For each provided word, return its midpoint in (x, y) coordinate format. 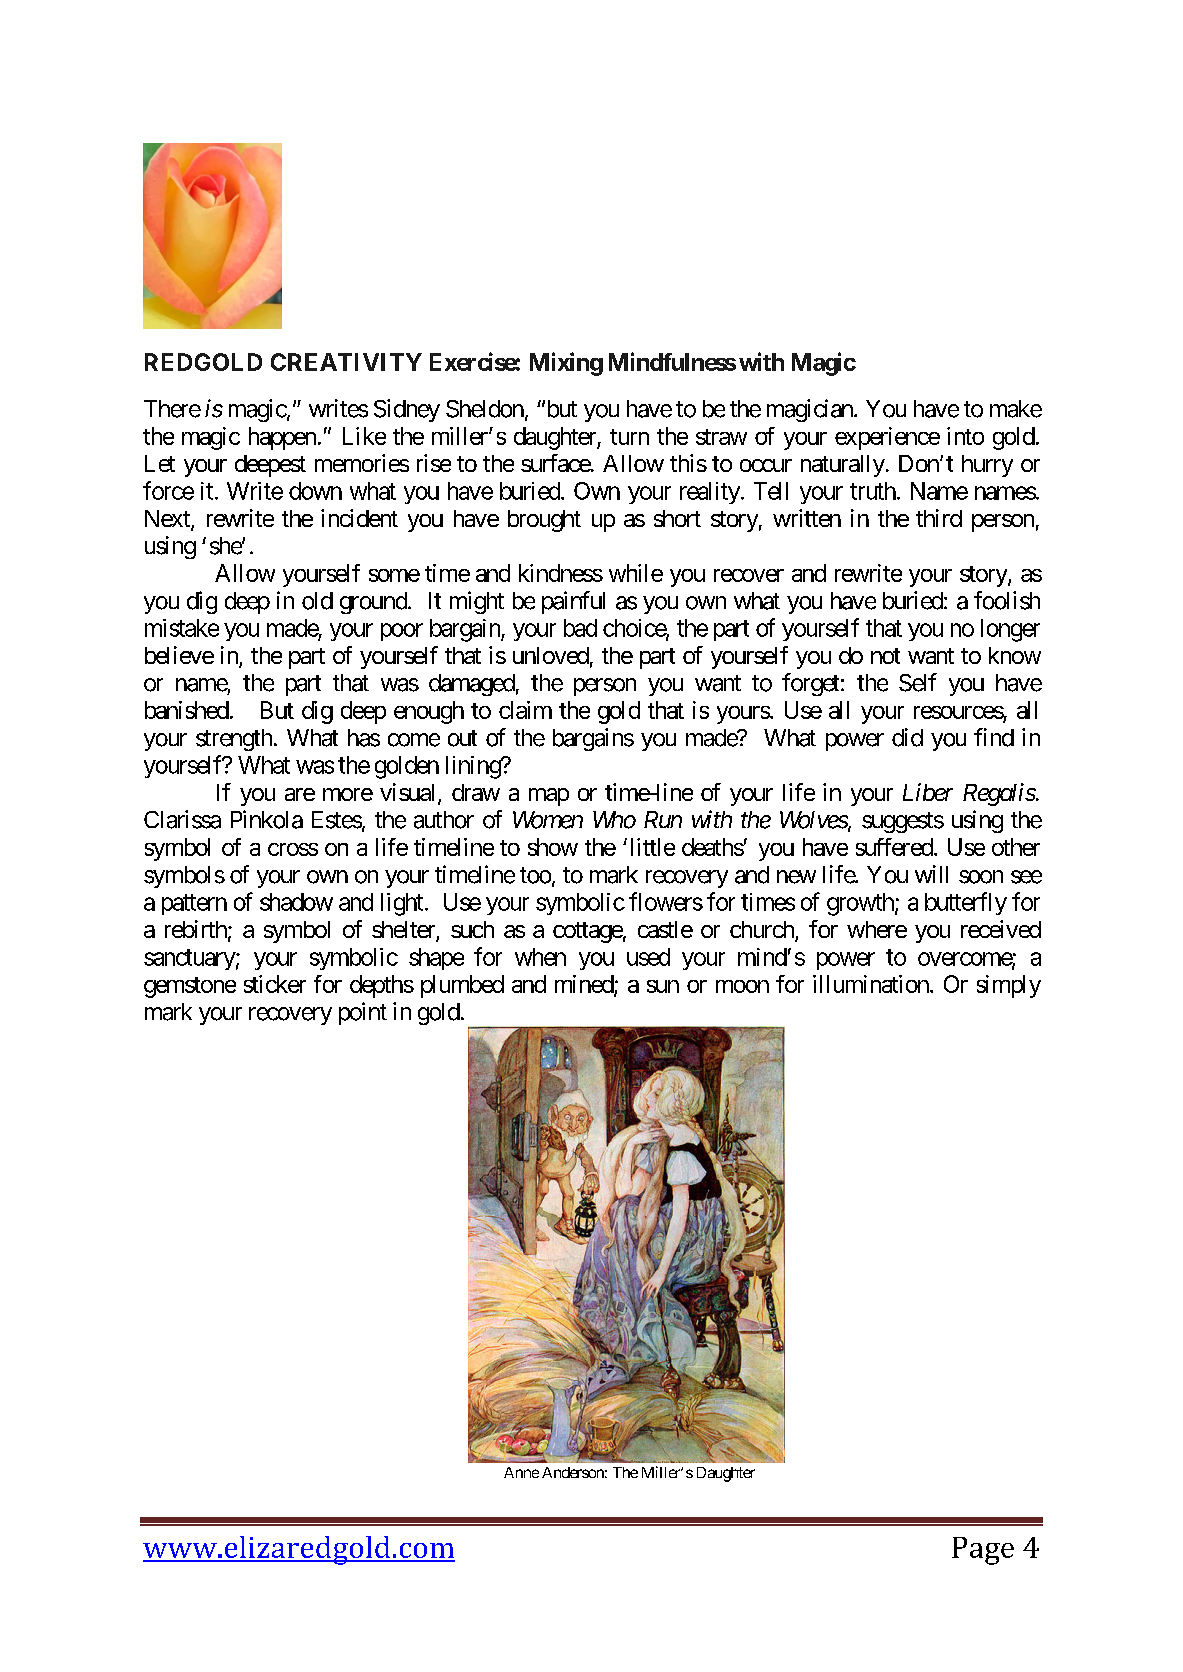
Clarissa (182, 819)
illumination (871, 984)
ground (374, 603)
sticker (275, 984)
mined (585, 985)
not (885, 656)
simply (1009, 986)
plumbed (462, 986)
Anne (521, 1472)
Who (614, 820)
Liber (928, 792)
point (363, 1013)
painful (573, 602)
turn (629, 437)
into (965, 436)
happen (282, 438)
